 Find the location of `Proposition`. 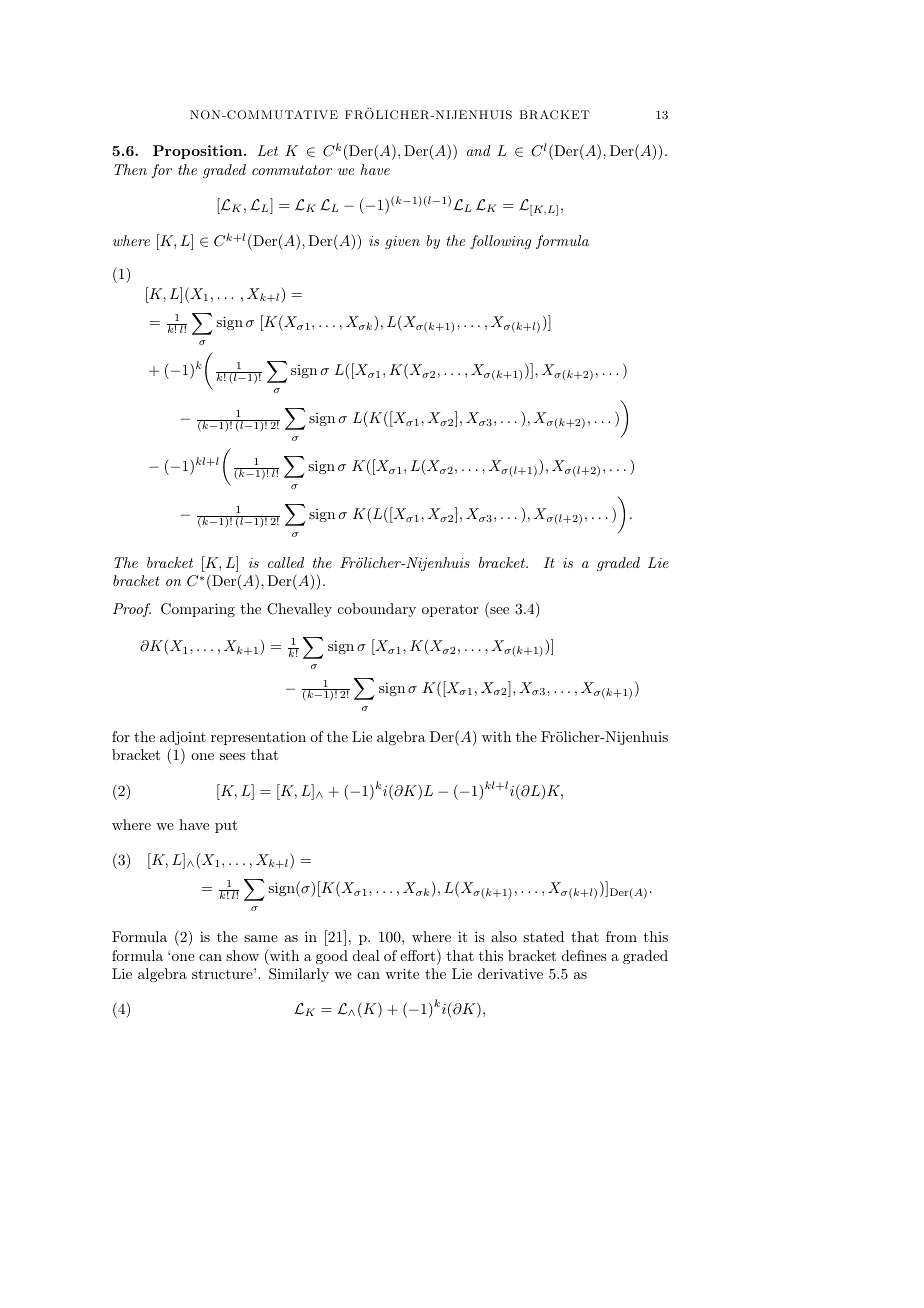

Proposition is located at coordinates (199, 152).
